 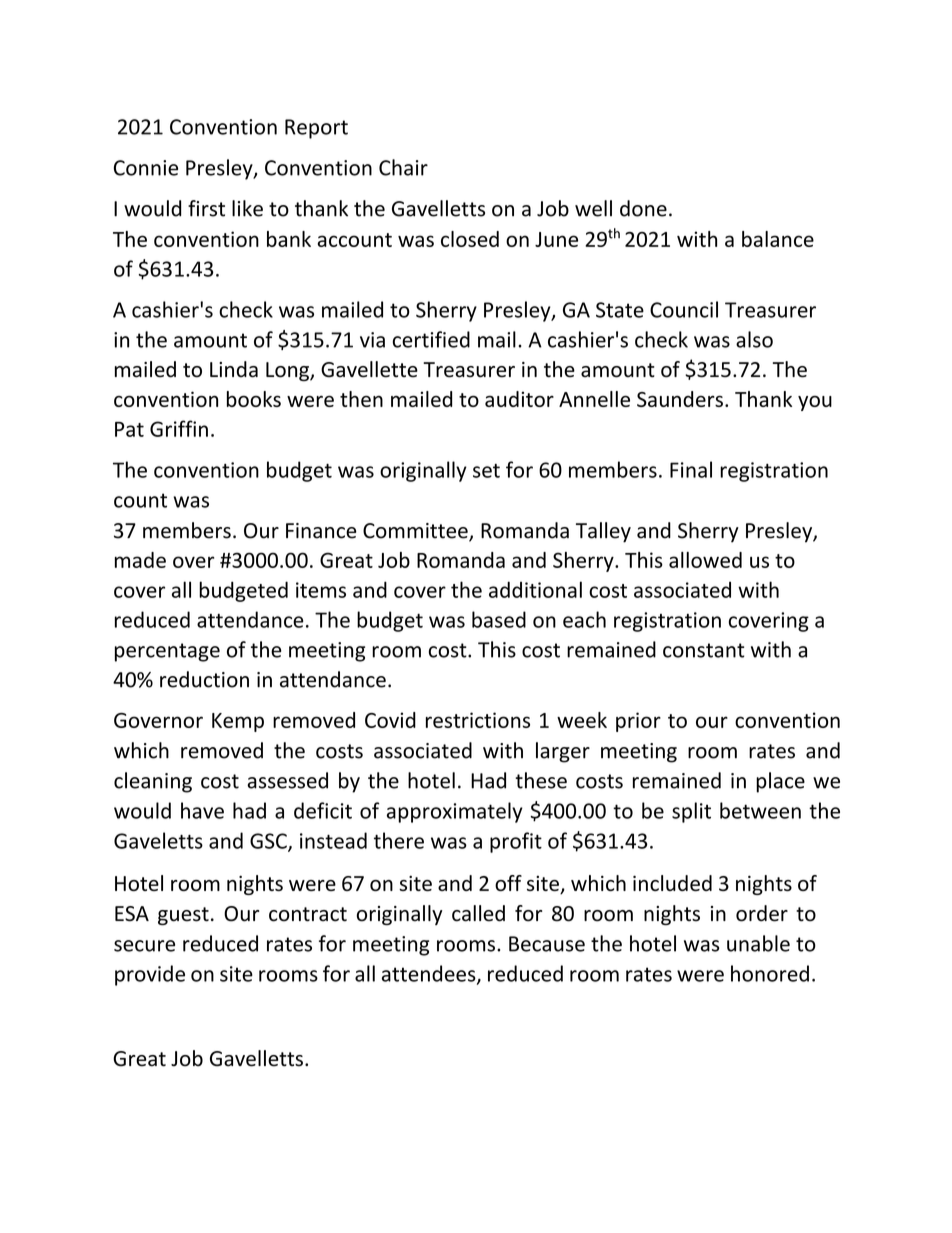 What do you see at coordinates (146, 168) in the screenshot?
I see `Connie` at bounding box center [146, 168].
